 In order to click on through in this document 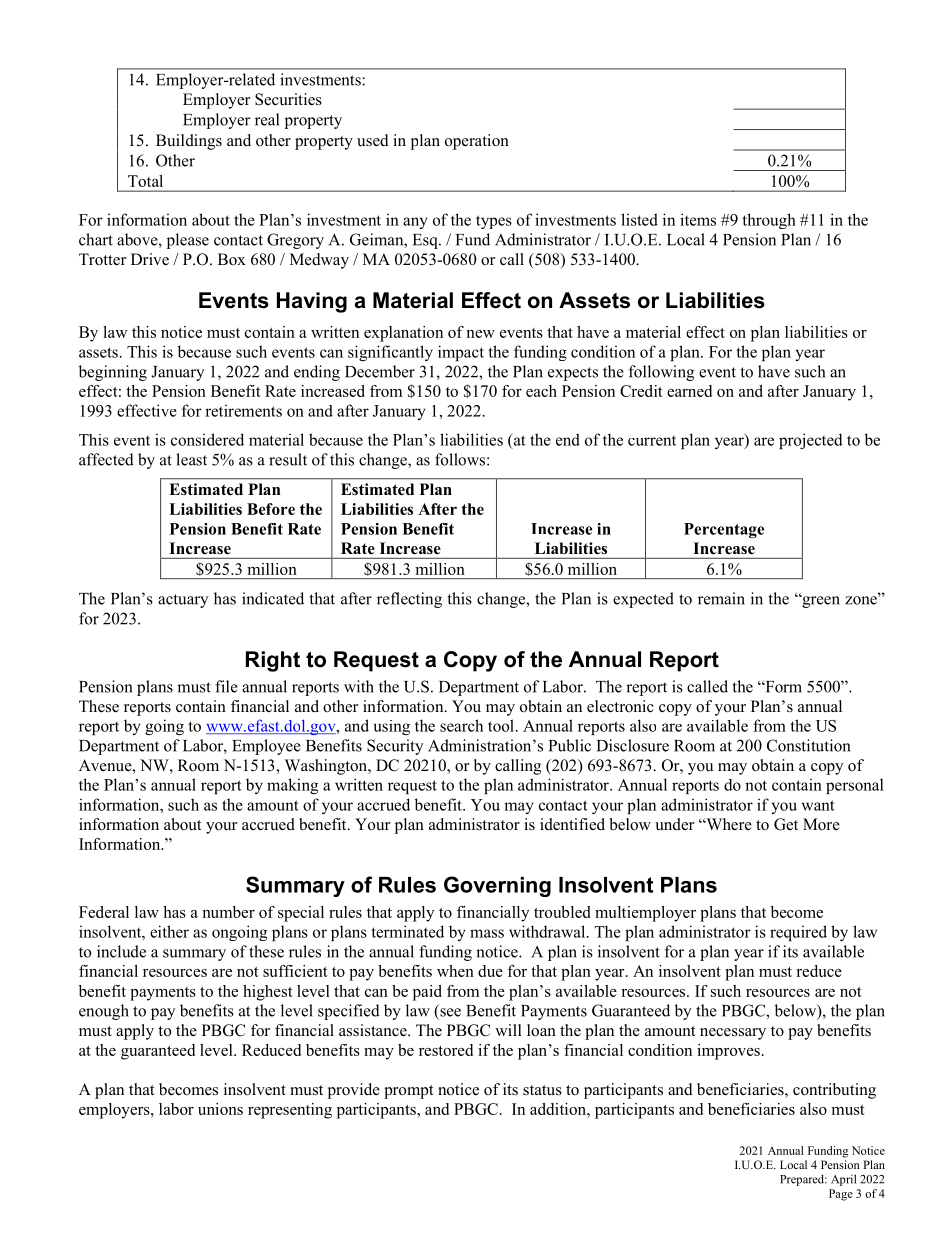, I will do `click(769, 221)`.
